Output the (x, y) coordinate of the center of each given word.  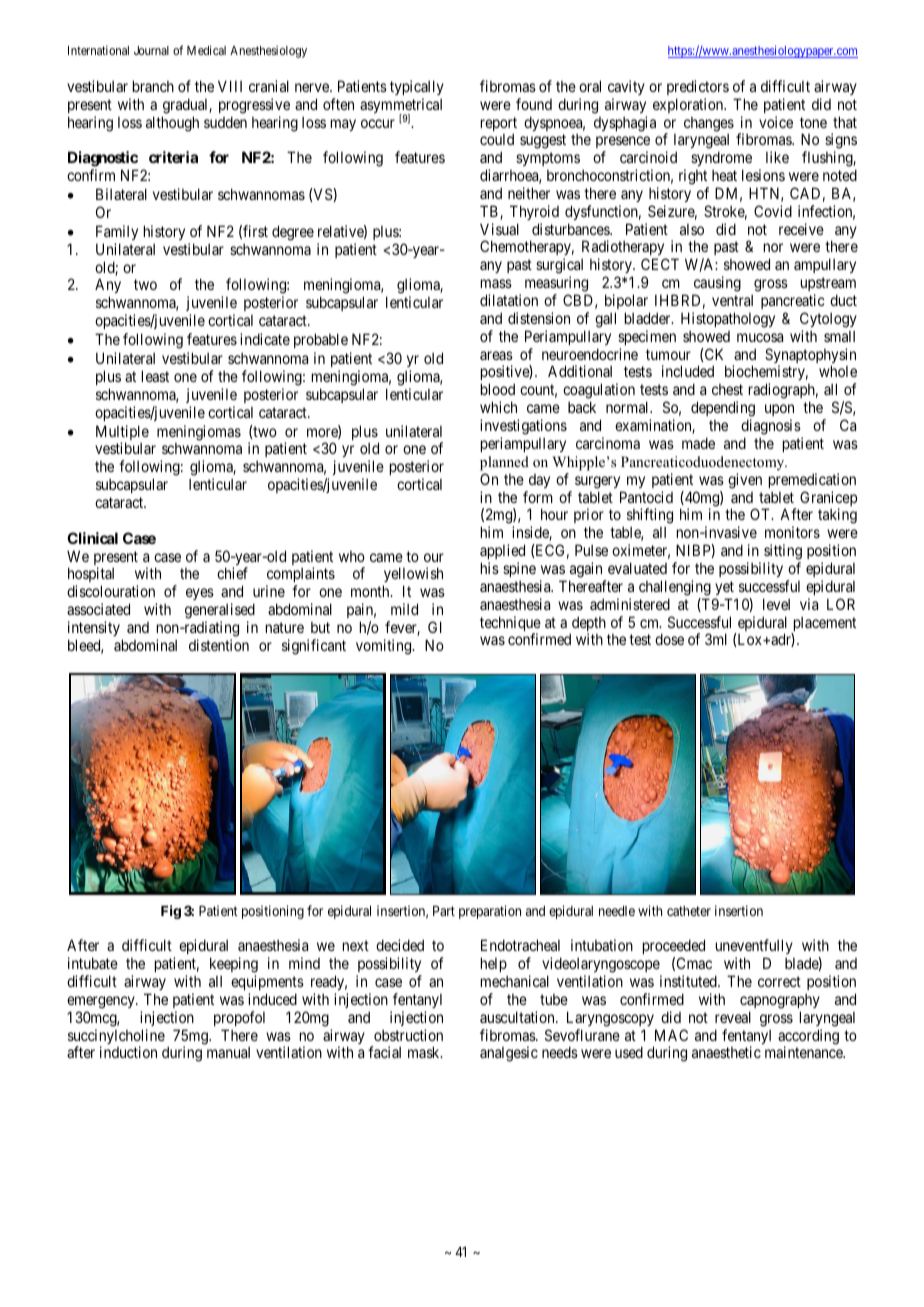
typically (417, 87)
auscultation (518, 1017)
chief (232, 573)
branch (153, 86)
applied (502, 551)
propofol (239, 1018)
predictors (698, 87)
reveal (733, 1017)
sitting (783, 552)
